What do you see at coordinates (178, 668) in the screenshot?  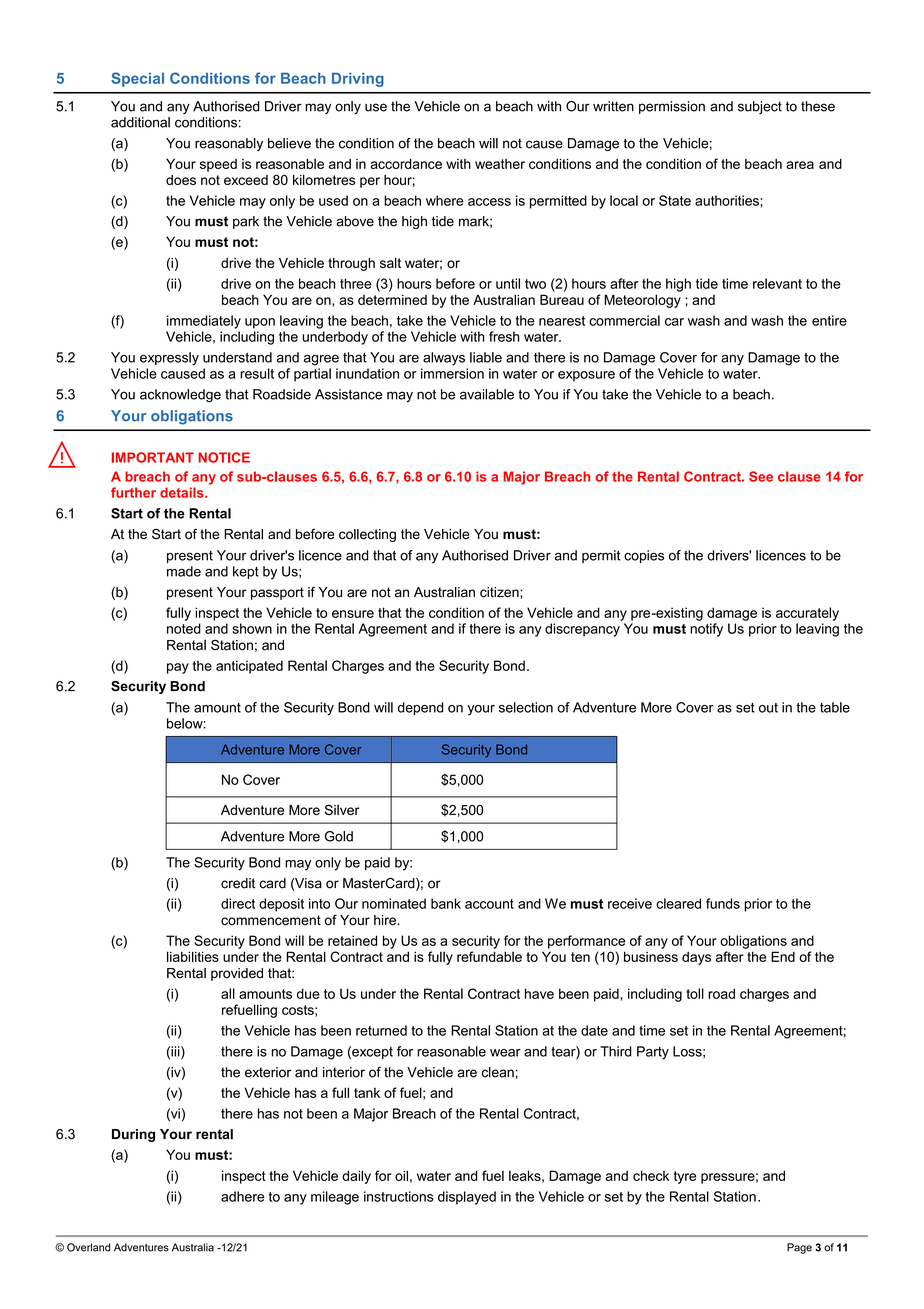 I see `pay` at bounding box center [178, 668].
